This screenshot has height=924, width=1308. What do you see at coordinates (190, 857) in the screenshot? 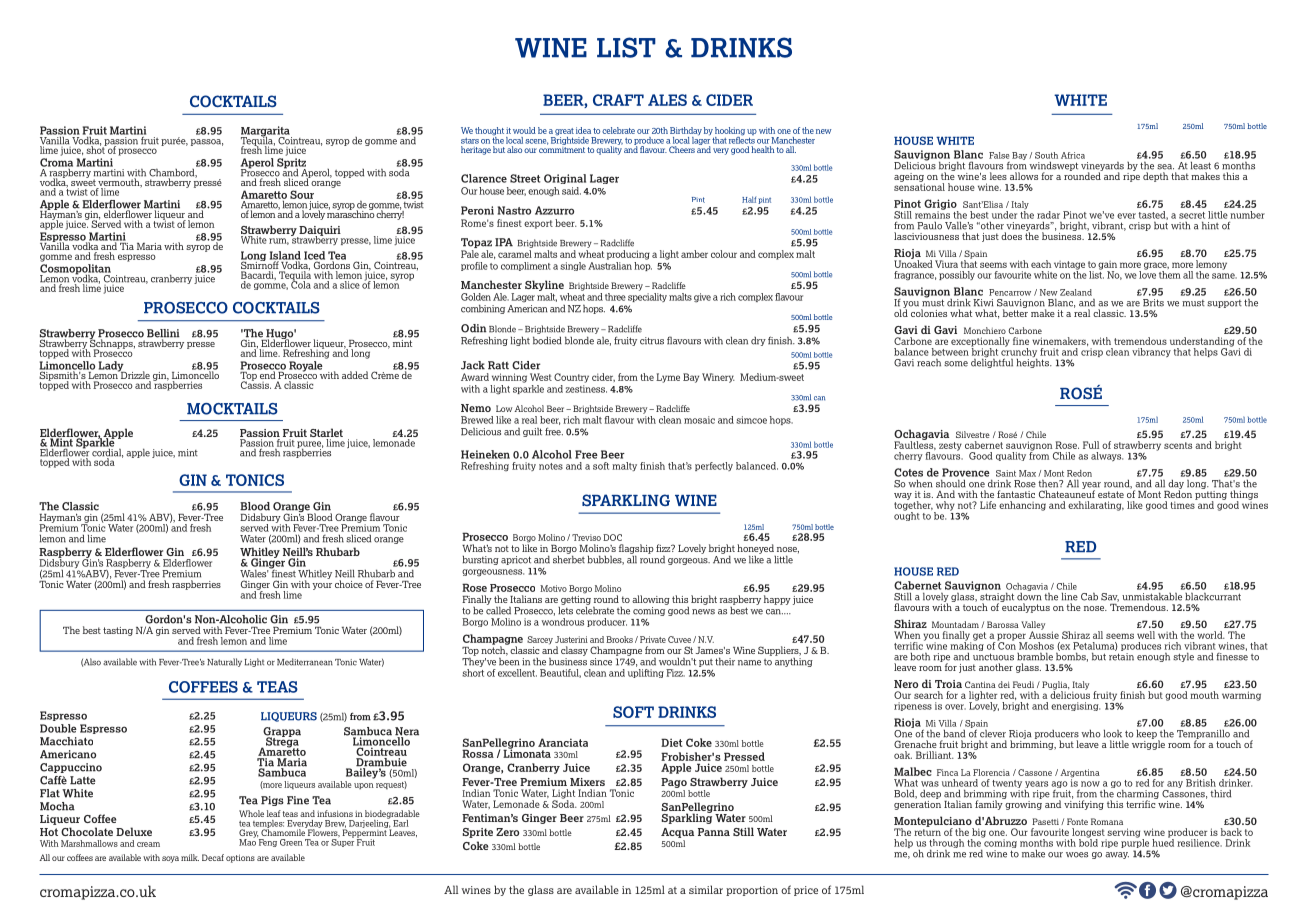
I see `milk` at bounding box center [190, 857].
